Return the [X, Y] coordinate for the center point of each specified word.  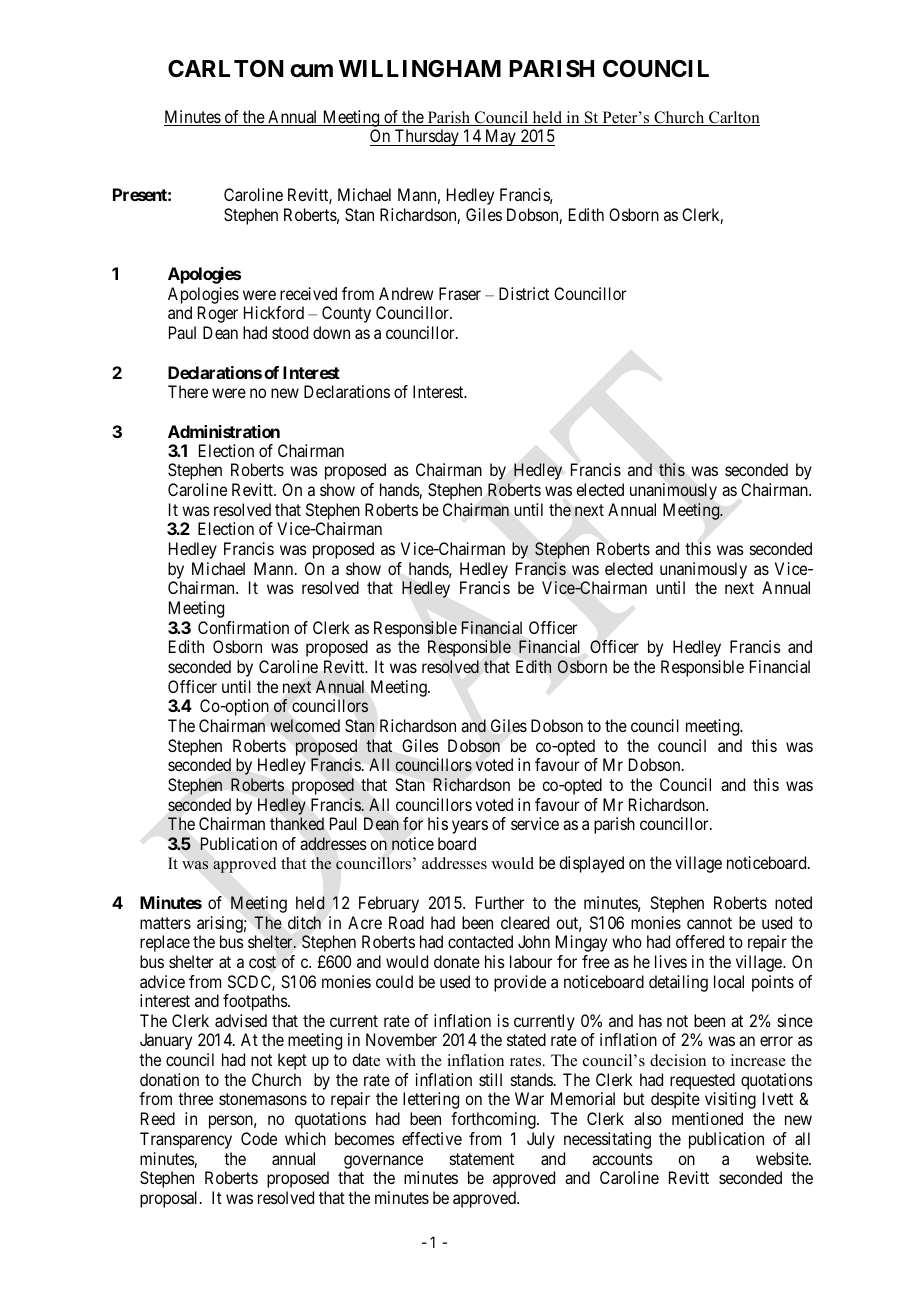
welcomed [305, 726]
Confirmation [243, 627]
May [500, 137]
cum [311, 70]
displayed [591, 864]
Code [259, 1138]
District [524, 293]
